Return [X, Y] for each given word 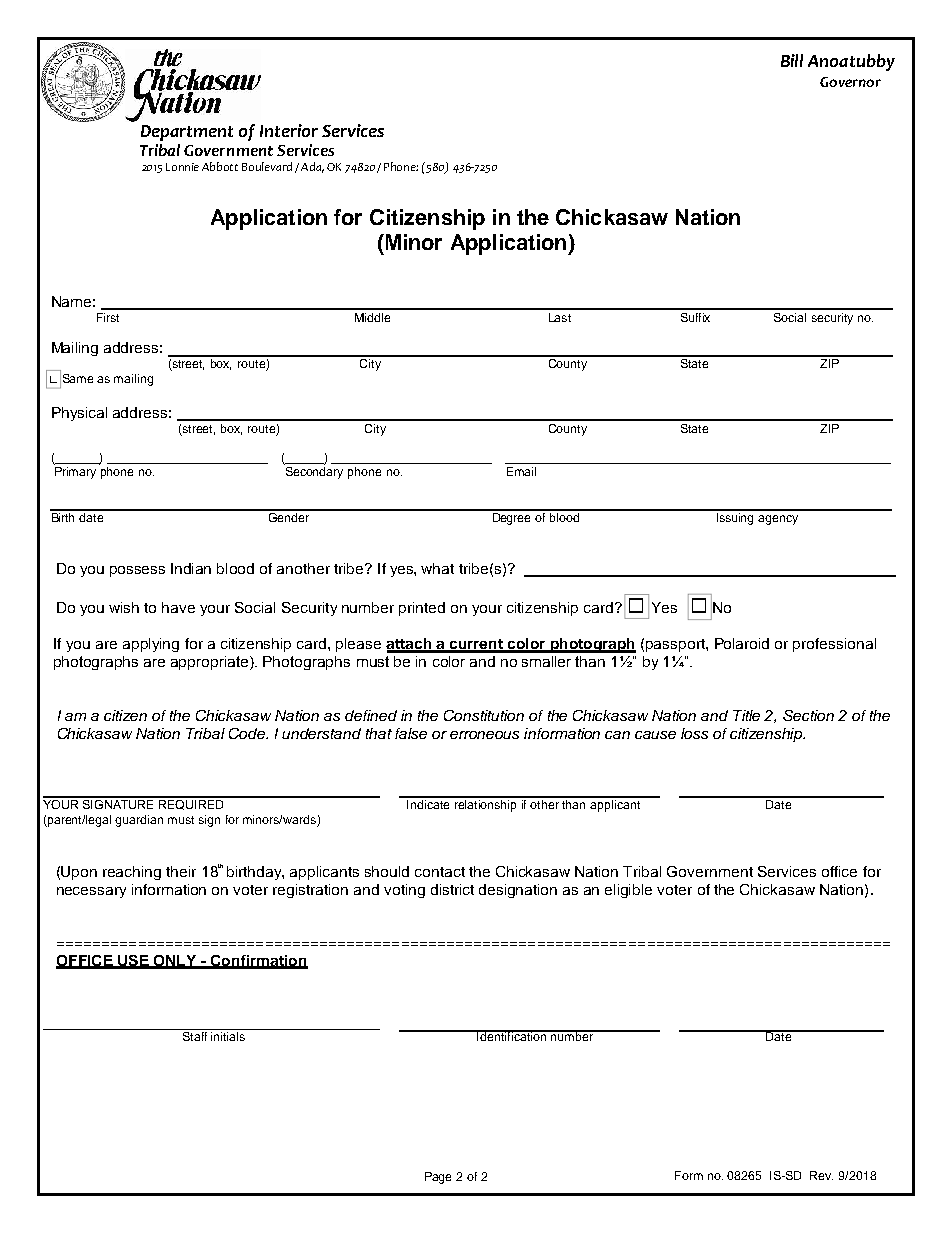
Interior [289, 130]
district [452, 889]
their [181, 871]
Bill [792, 60]
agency [778, 520]
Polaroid [742, 643]
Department [187, 133]
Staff [195, 1035]
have [178, 607]
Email [521, 471]
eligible [628, 891]
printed [422, 609]
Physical [79, 414]
